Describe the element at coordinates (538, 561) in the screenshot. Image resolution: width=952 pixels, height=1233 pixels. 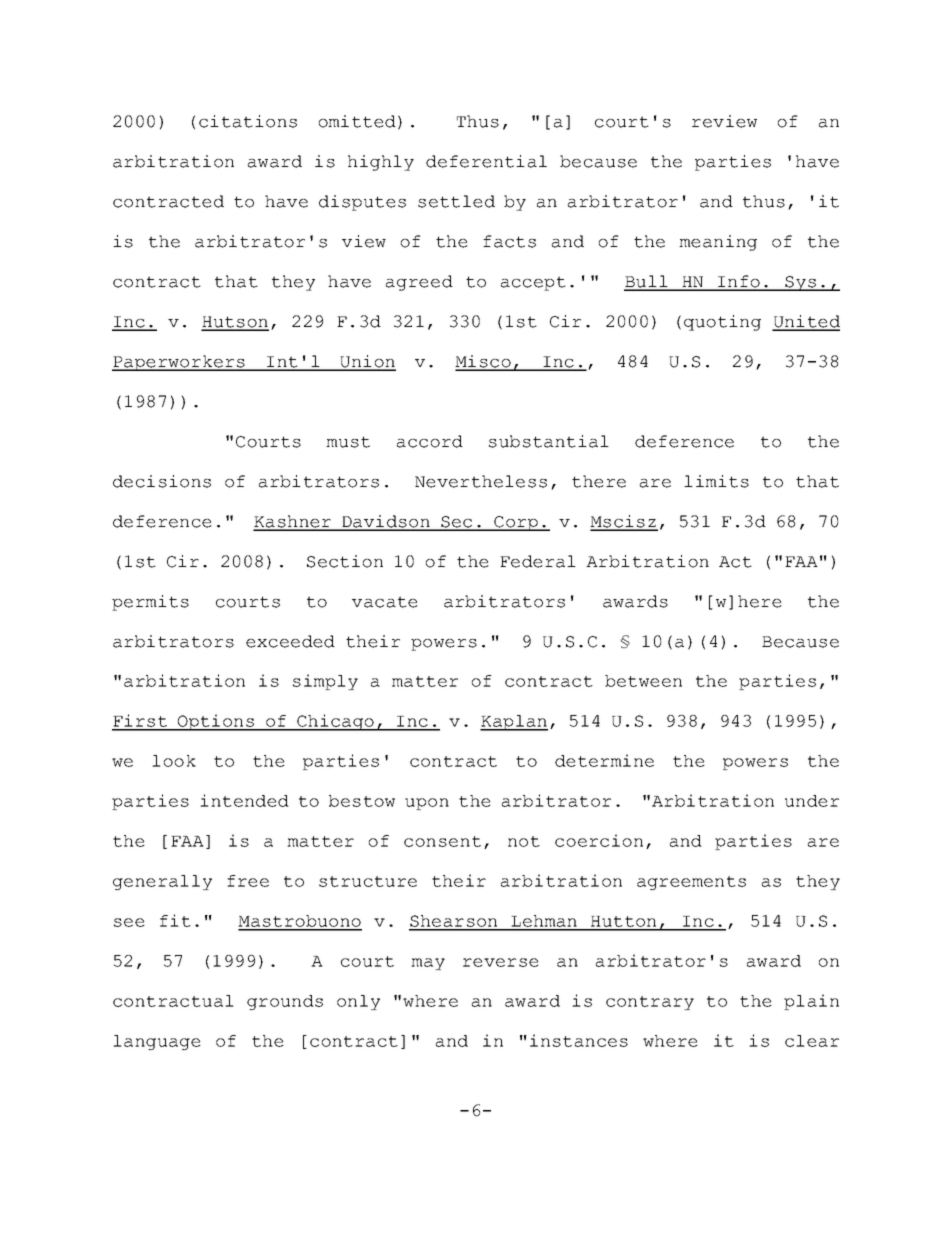
I see `Federal` at that location.
